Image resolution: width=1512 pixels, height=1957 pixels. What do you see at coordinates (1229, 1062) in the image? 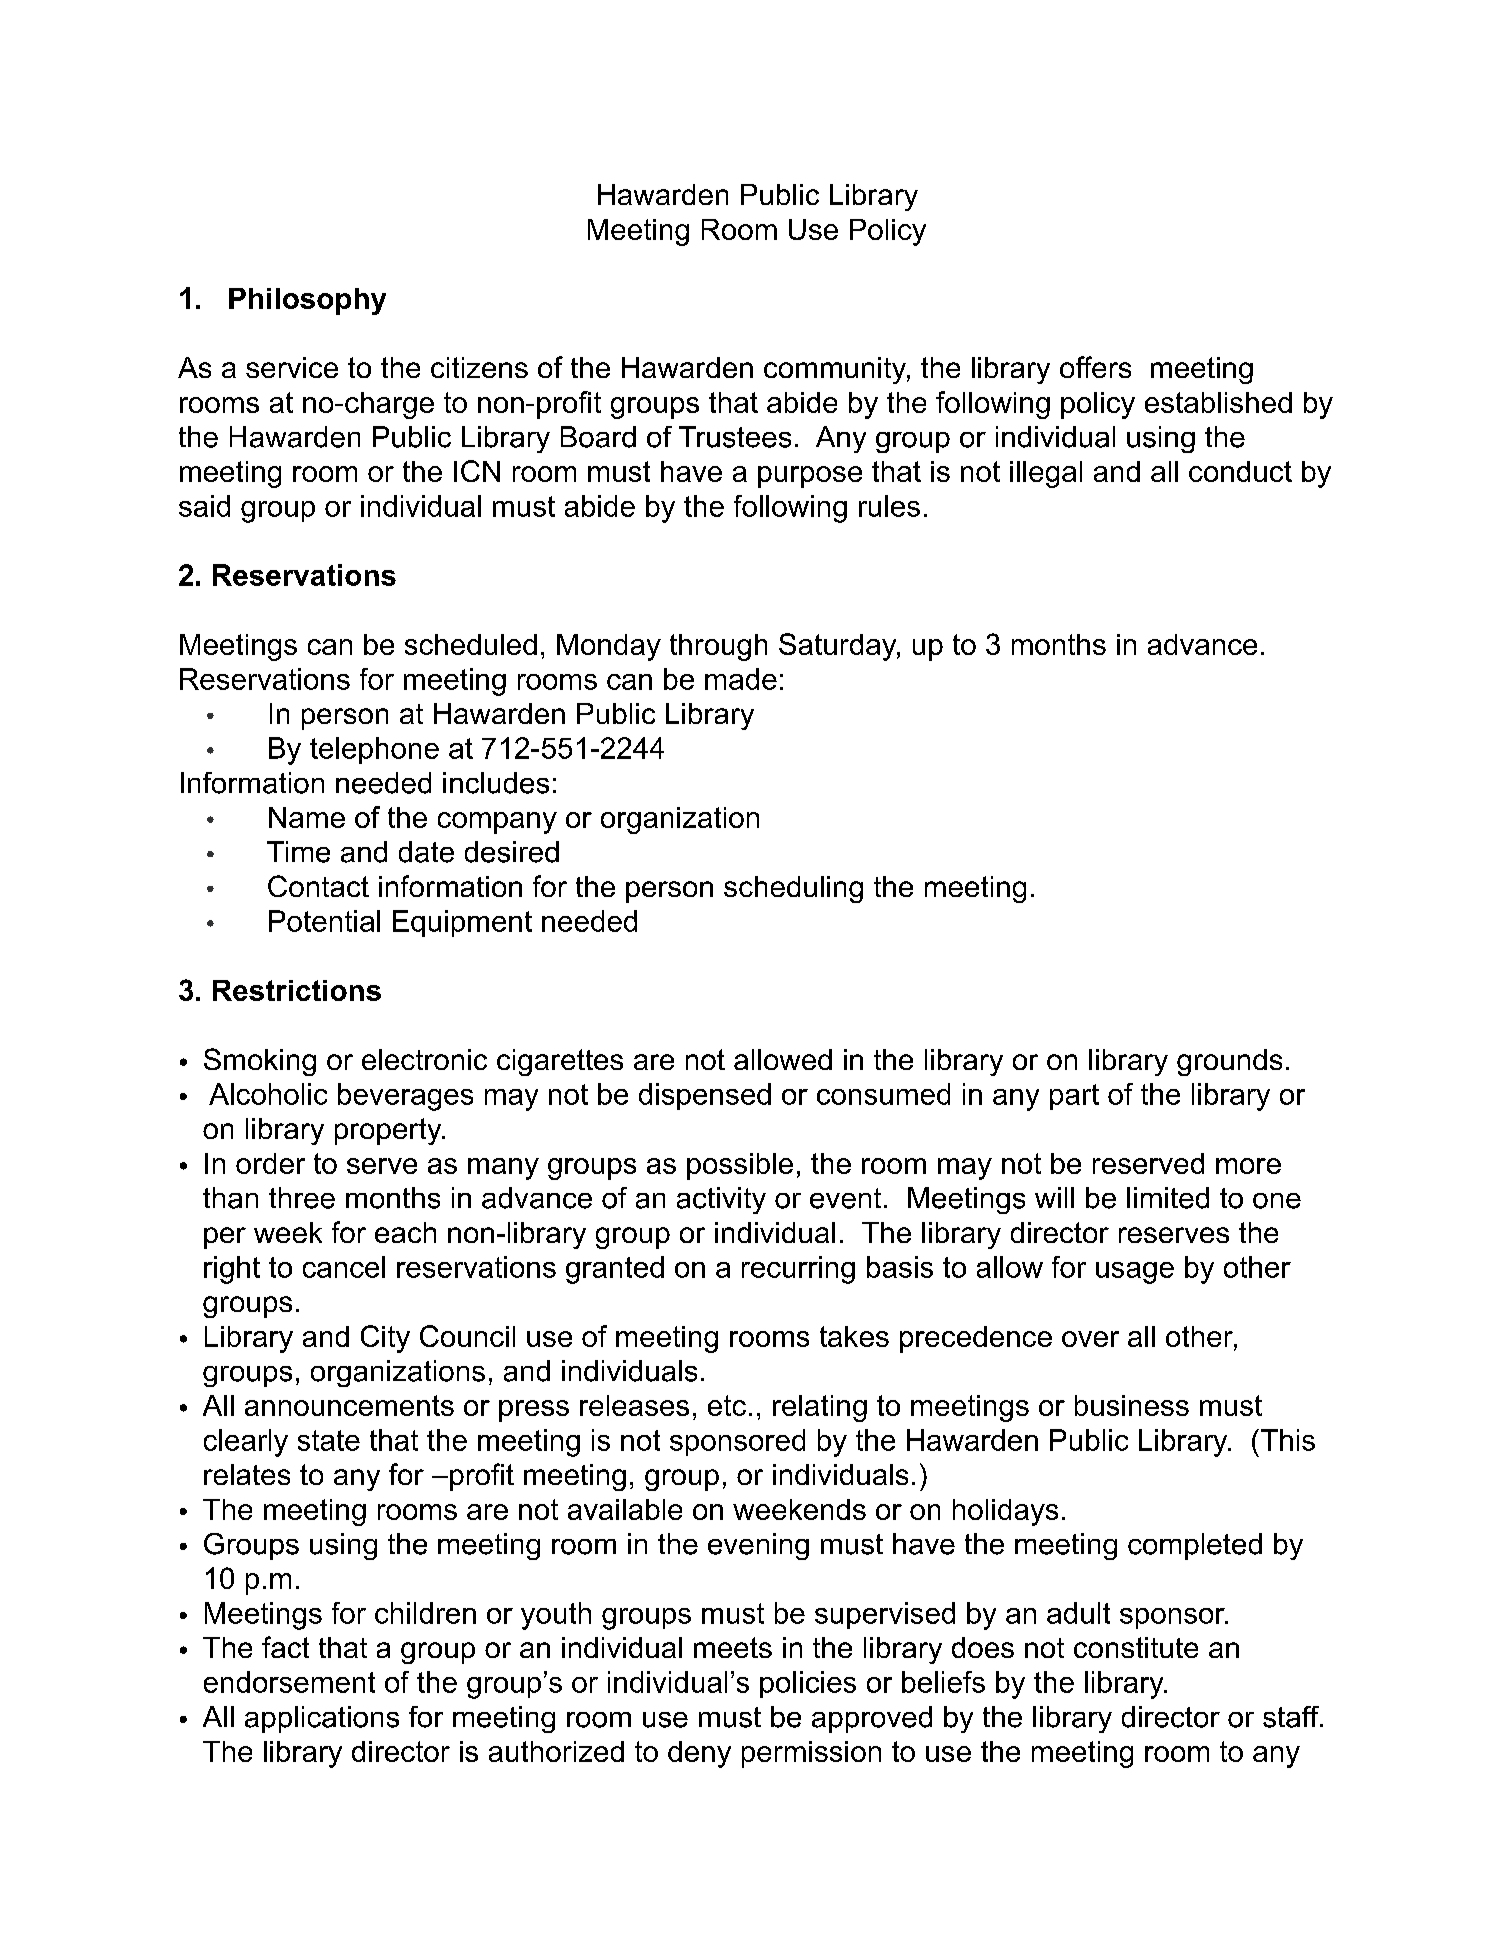
I see `grounds` at bounding box center [1229, 1062].
